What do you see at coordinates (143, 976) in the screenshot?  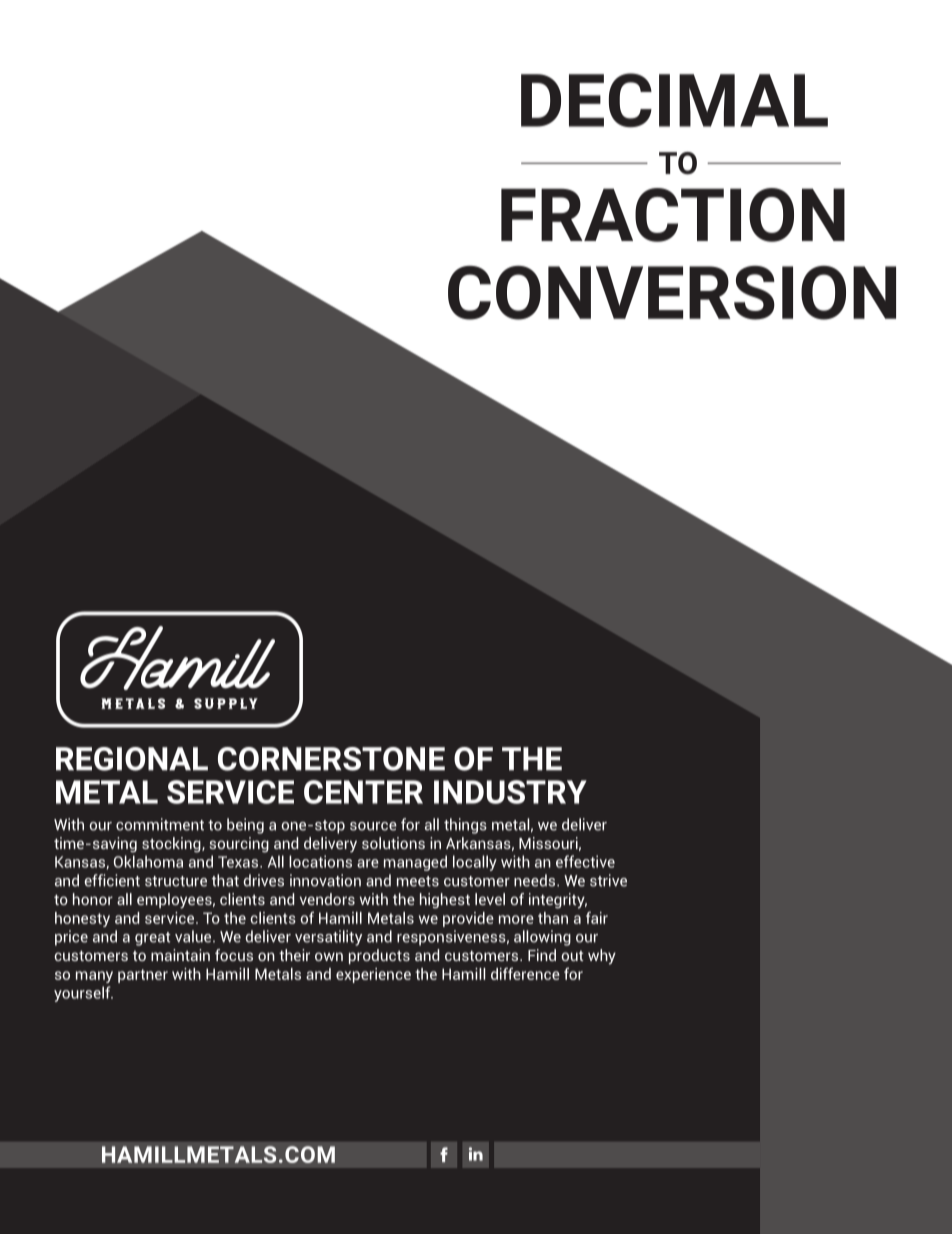 I see `partner` at bounding box center [143, 976].
